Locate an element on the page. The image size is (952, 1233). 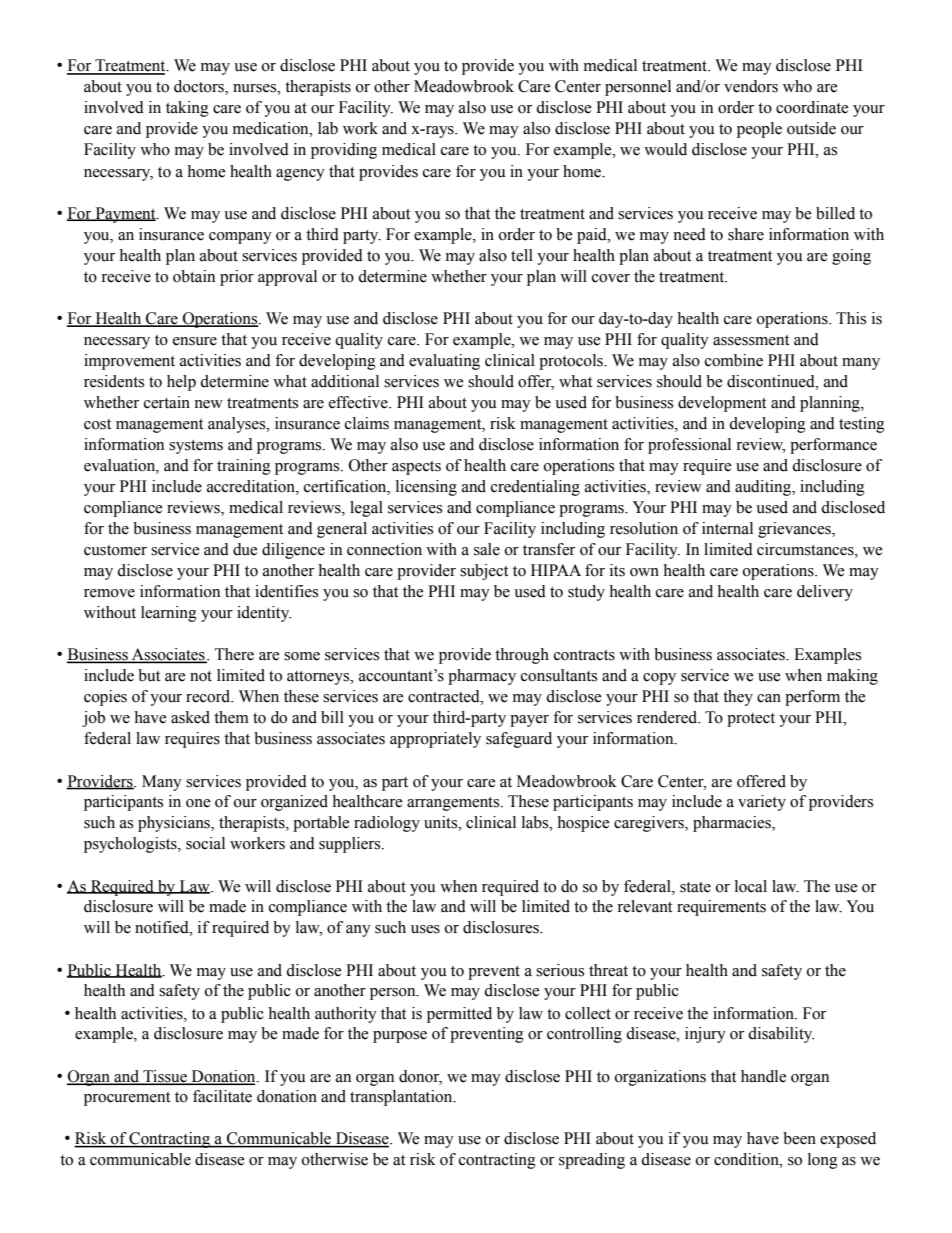
spreading is located at coordinates (592, 1161).
